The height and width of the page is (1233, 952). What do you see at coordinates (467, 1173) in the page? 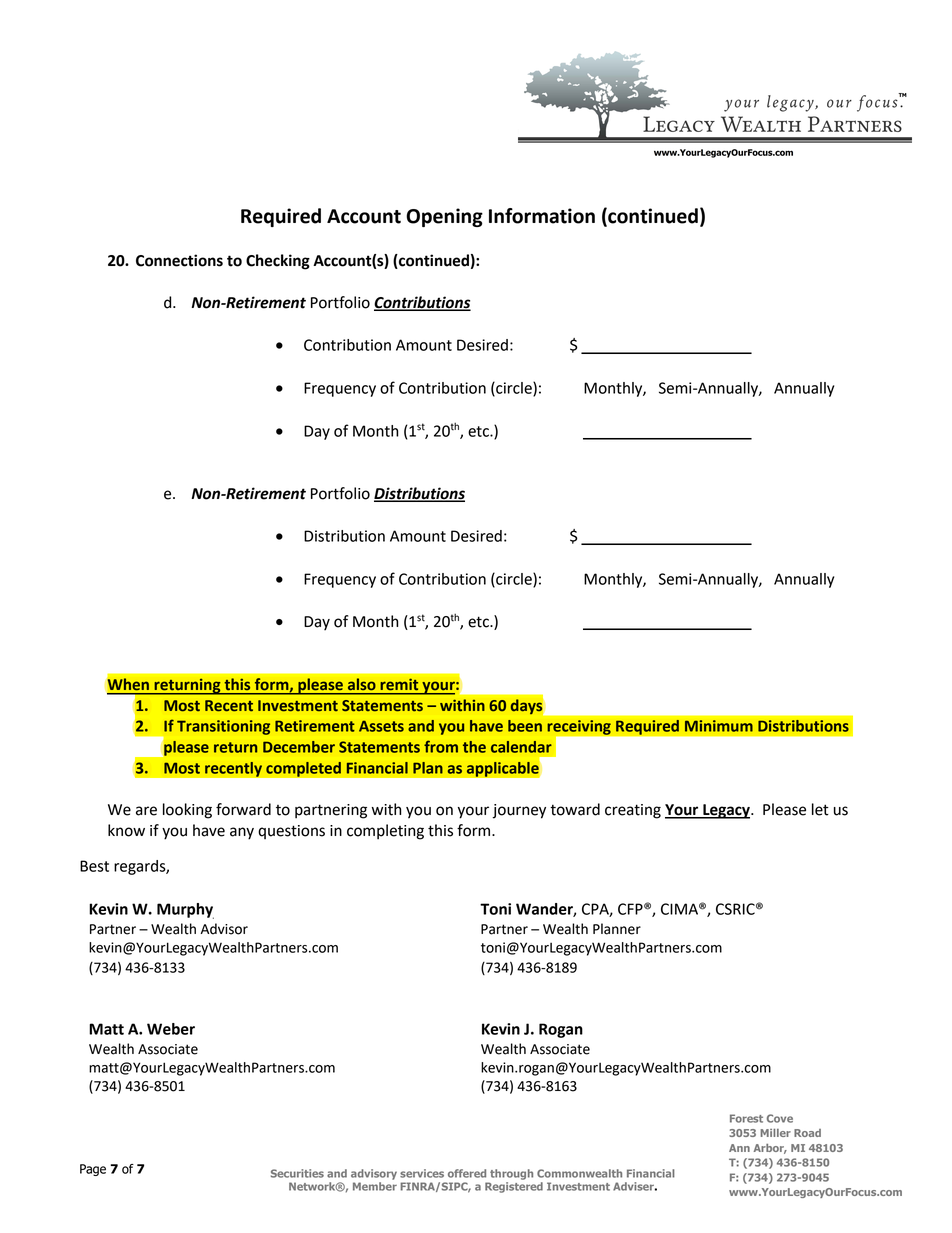
I see `offered` at bounding box center [467, 1173].
